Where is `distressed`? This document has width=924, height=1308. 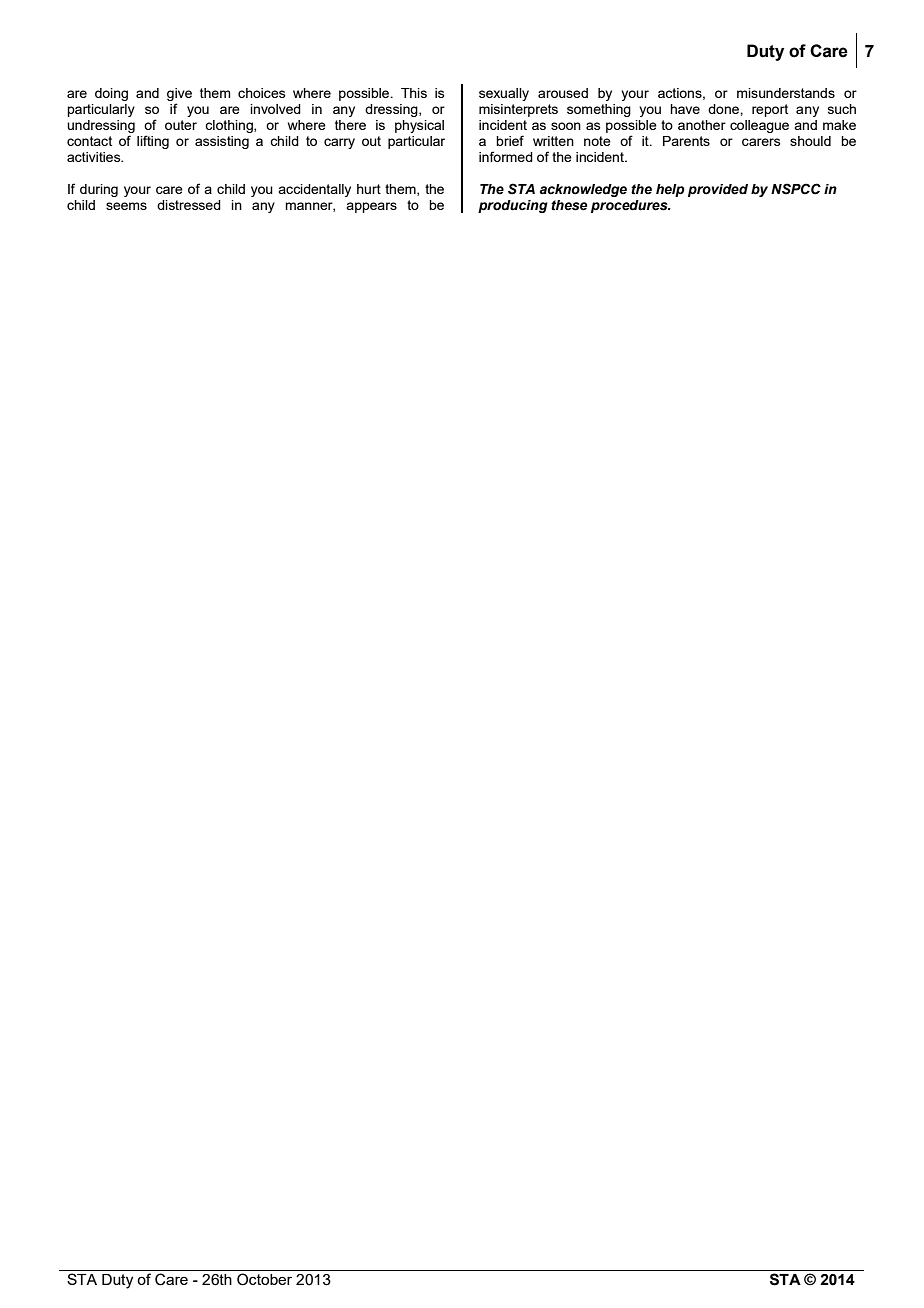 distressed is located at coordinates (189, 205).
